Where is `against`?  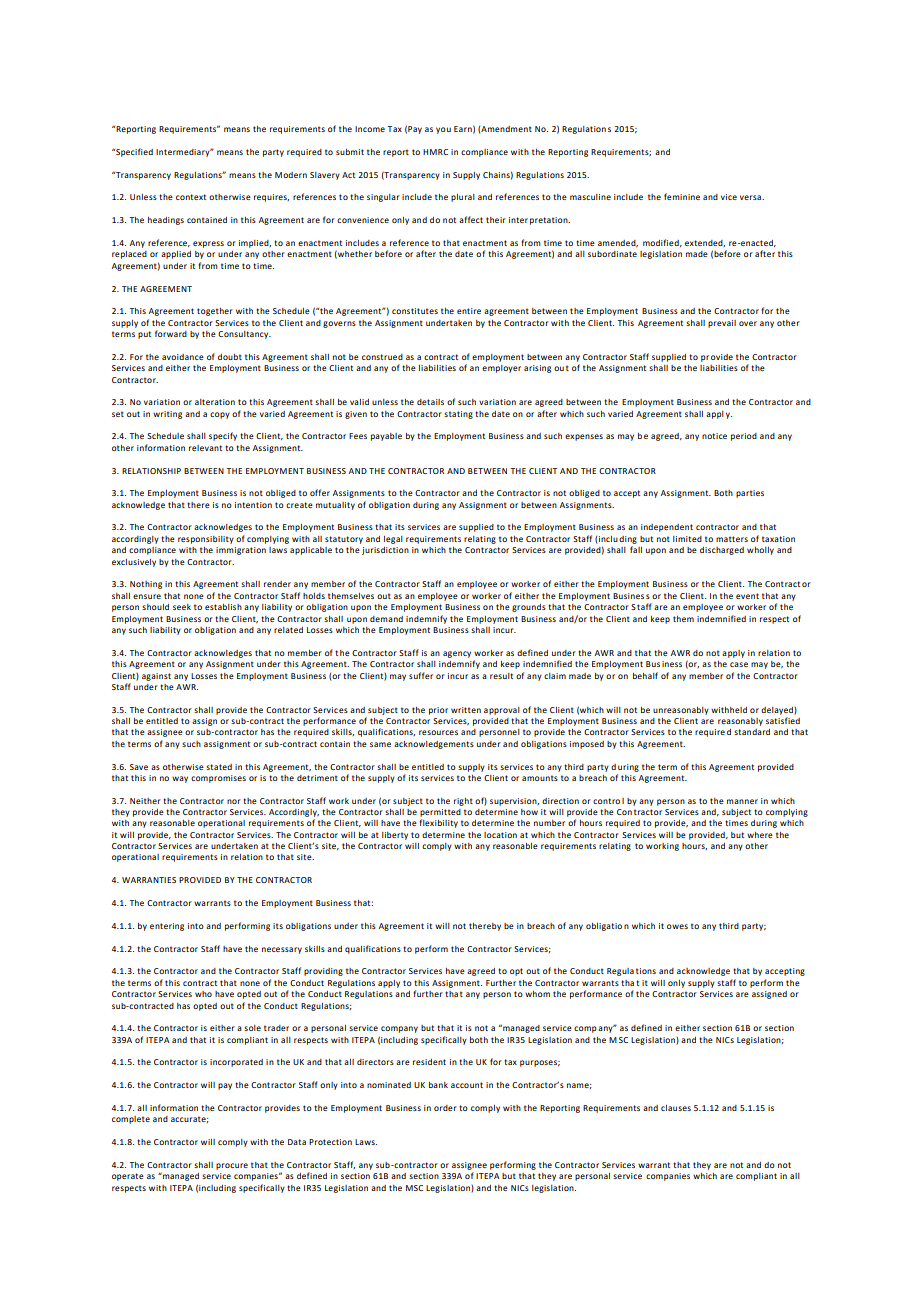
against is located at coordinates (156, 677).
